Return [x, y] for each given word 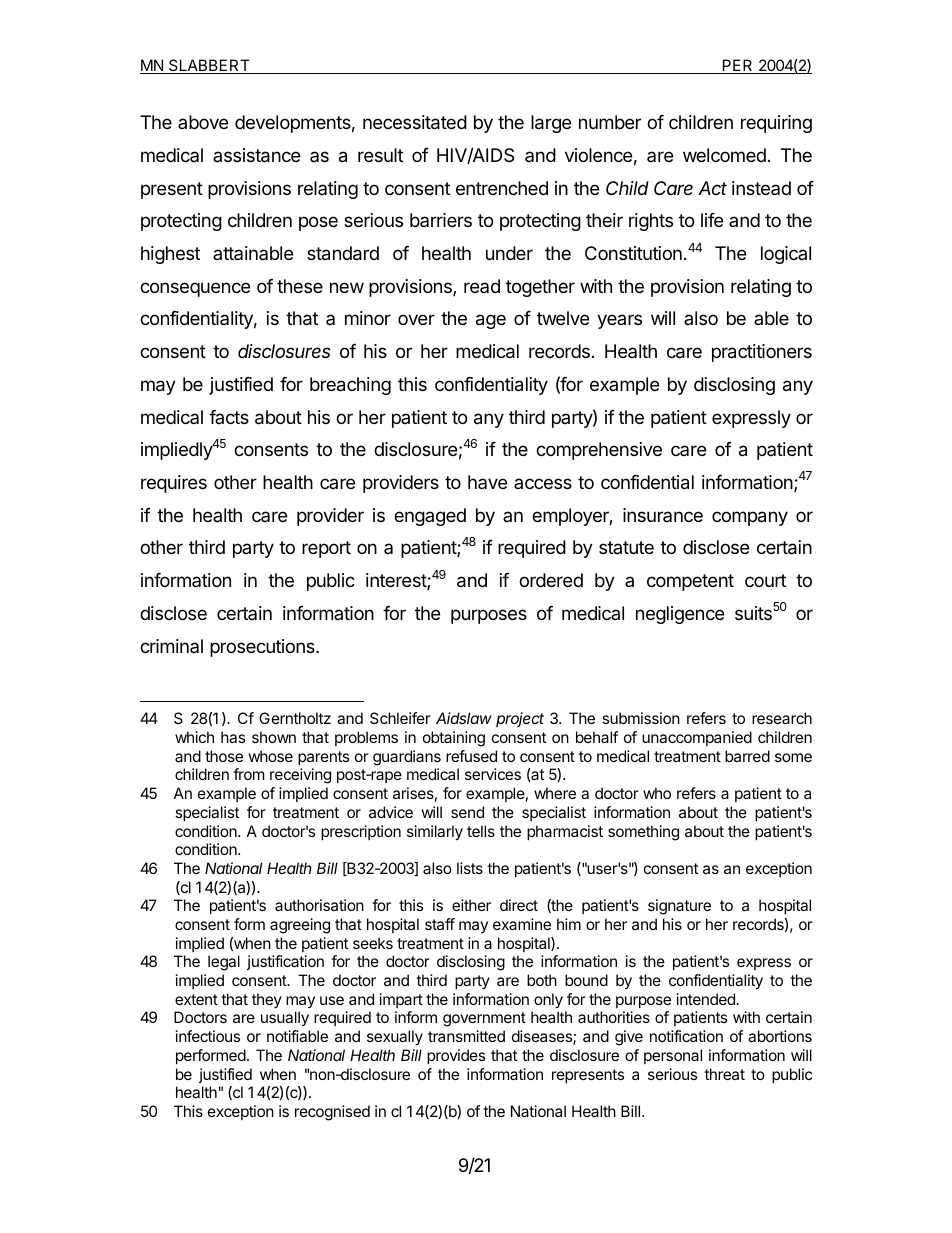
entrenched [502, 188]
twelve [563, 318]
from [249, 774]
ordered [551, 580]
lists [470, 868]
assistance [256, 155]
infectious [208, 1036]
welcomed [724, 155]
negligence [680, 615]
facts [229, 417]
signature [679, 907]
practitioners [762, 353]
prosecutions [263, 648]
